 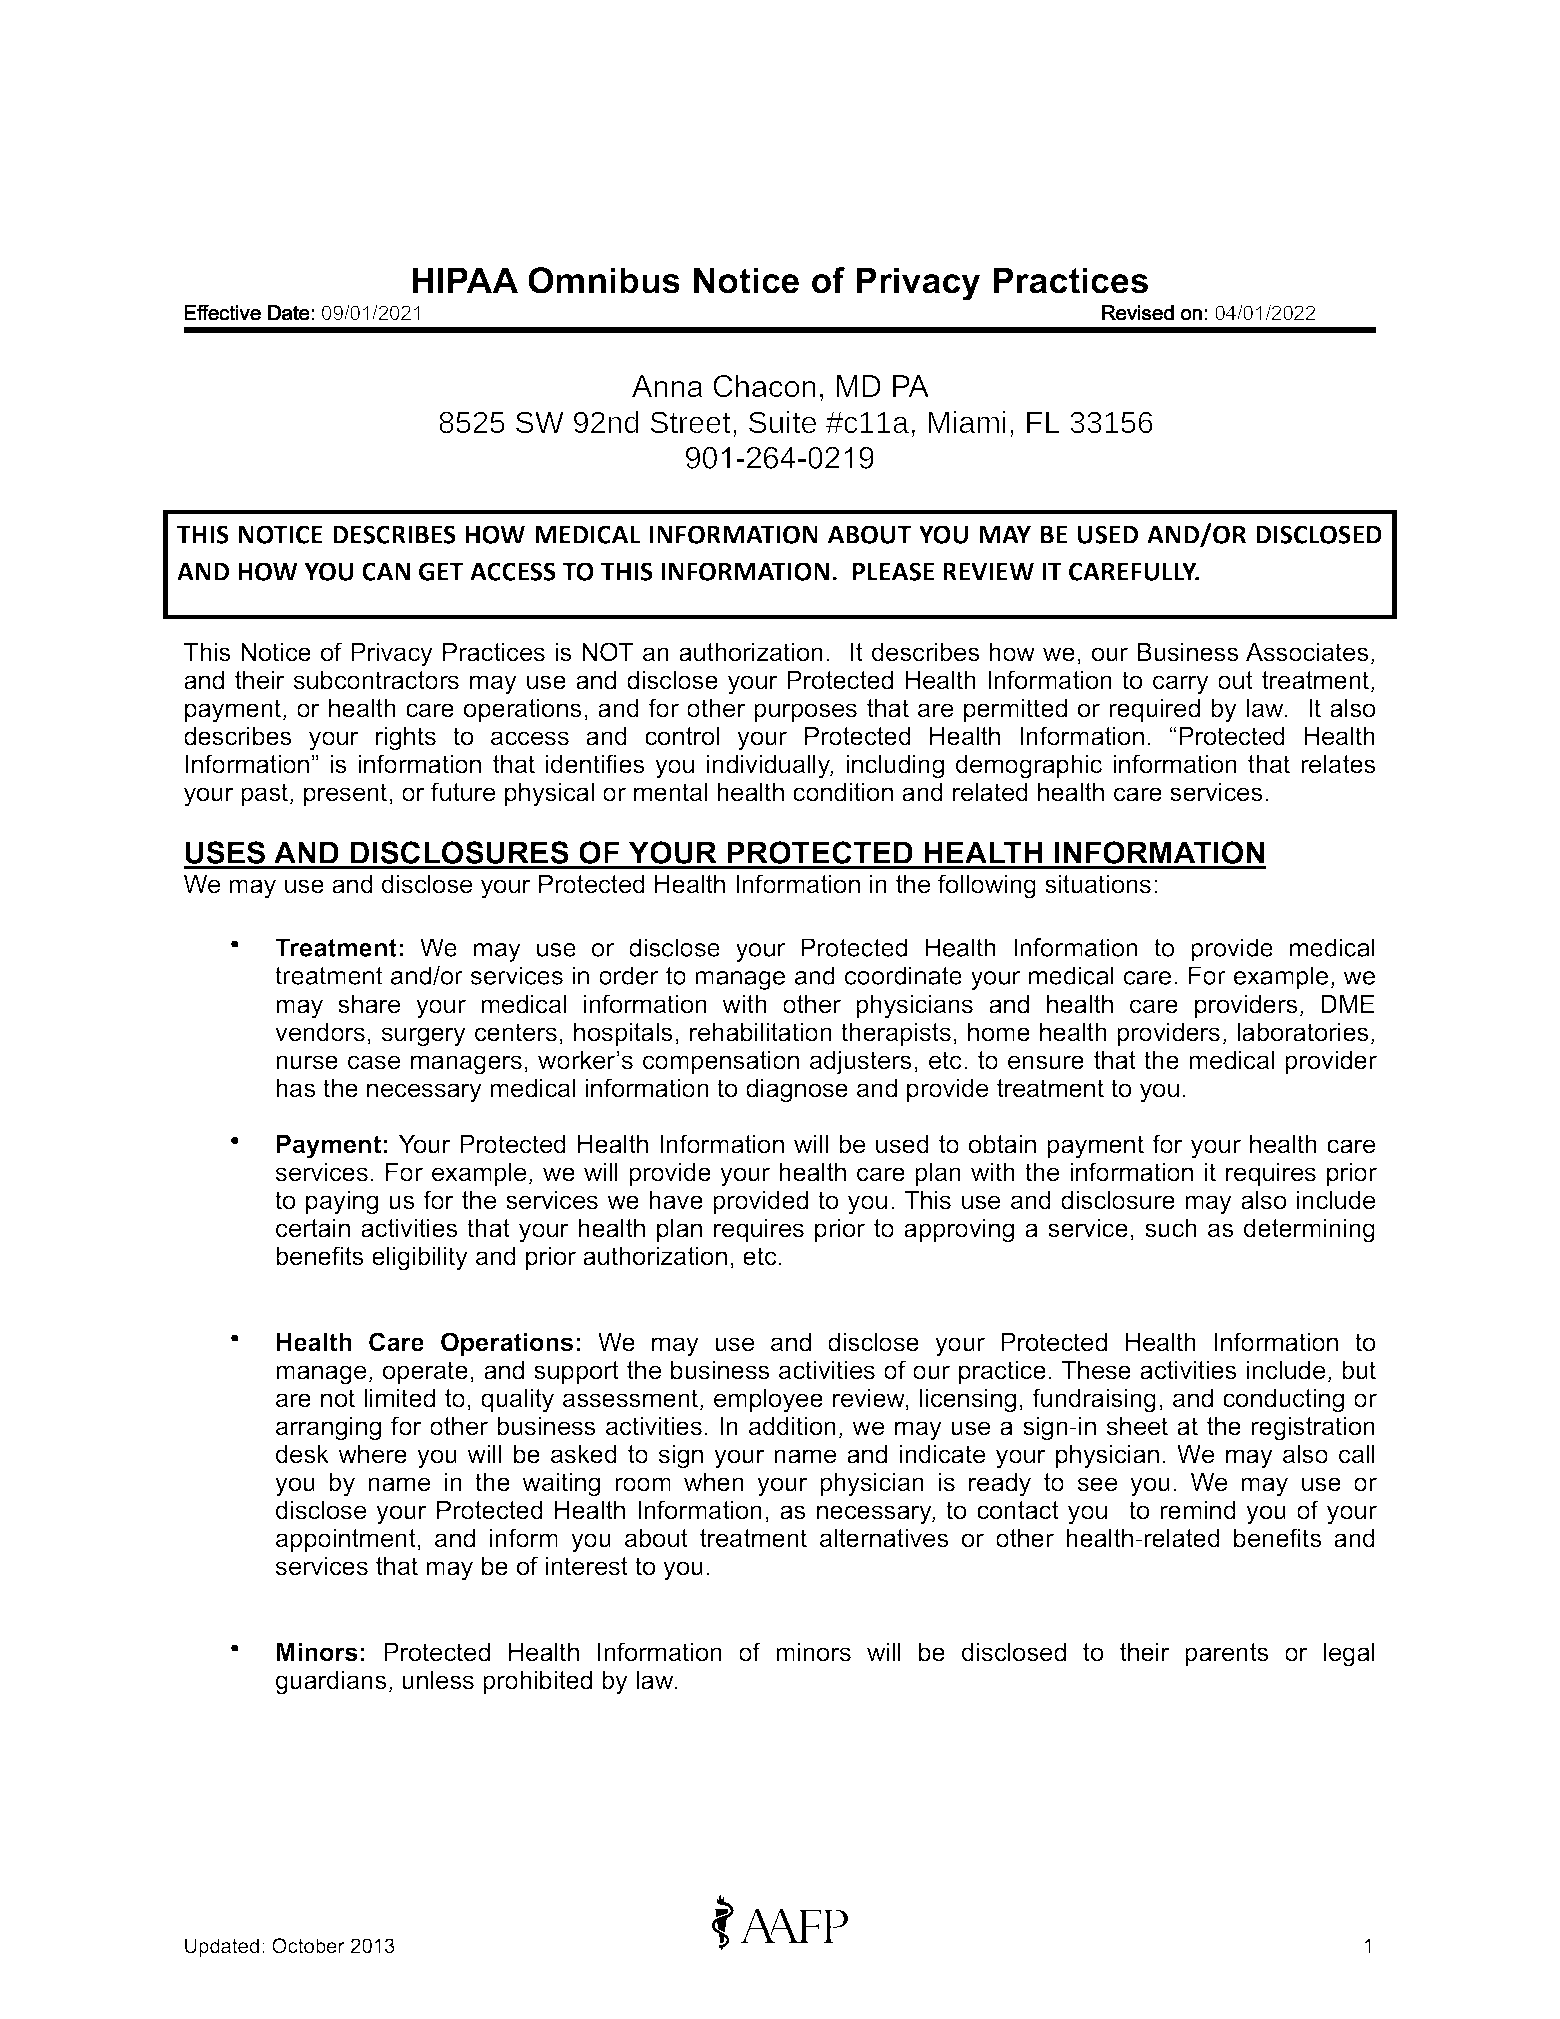 I want to click on HIPAA, so click(x=465, y=280).
